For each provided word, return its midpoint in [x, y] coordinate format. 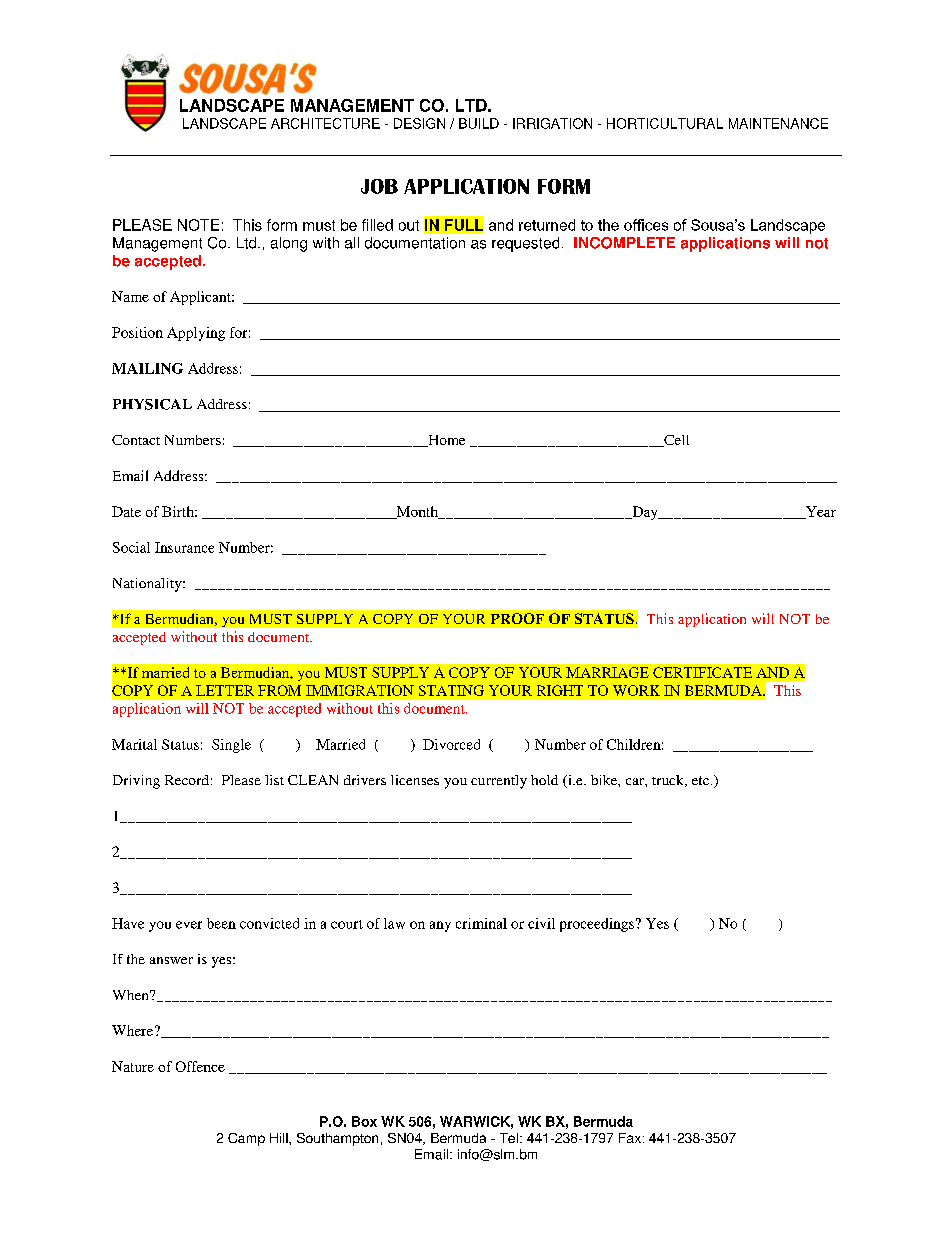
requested [525, 244]
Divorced [451, 744]
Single [231, 746]
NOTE [198, 225]
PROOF [517, 618]
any [440, 926]
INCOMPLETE [624, 243]
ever [189, 925]
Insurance [184, 547]
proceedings [597, 925]
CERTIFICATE [702, 672]
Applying [196, 334]
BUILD [479, 123]
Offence [200, 1066]
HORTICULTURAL [665, 123]
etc [702, 780]
